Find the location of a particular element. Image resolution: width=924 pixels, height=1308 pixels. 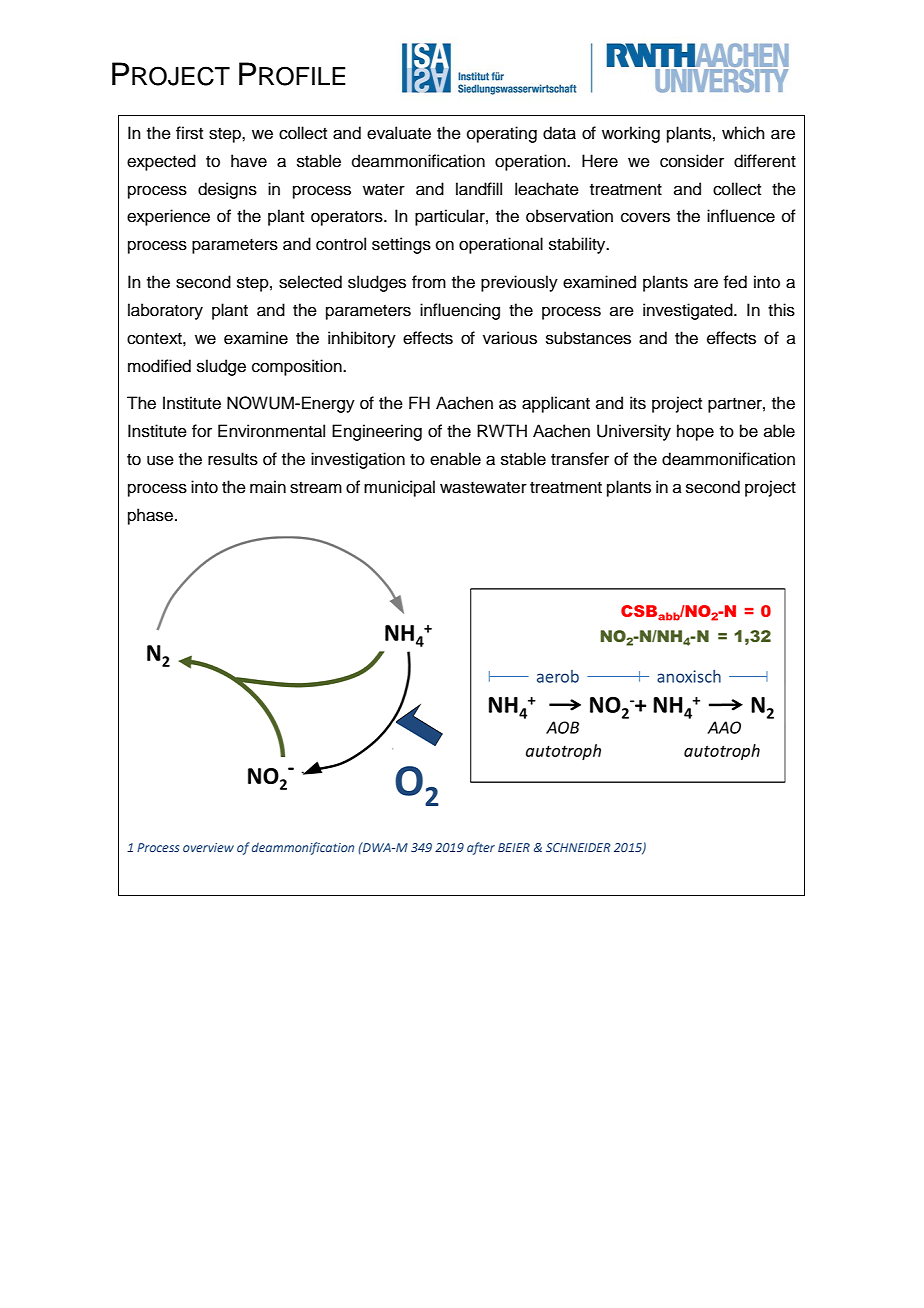

municipal is located at coordinates (399, 488).
